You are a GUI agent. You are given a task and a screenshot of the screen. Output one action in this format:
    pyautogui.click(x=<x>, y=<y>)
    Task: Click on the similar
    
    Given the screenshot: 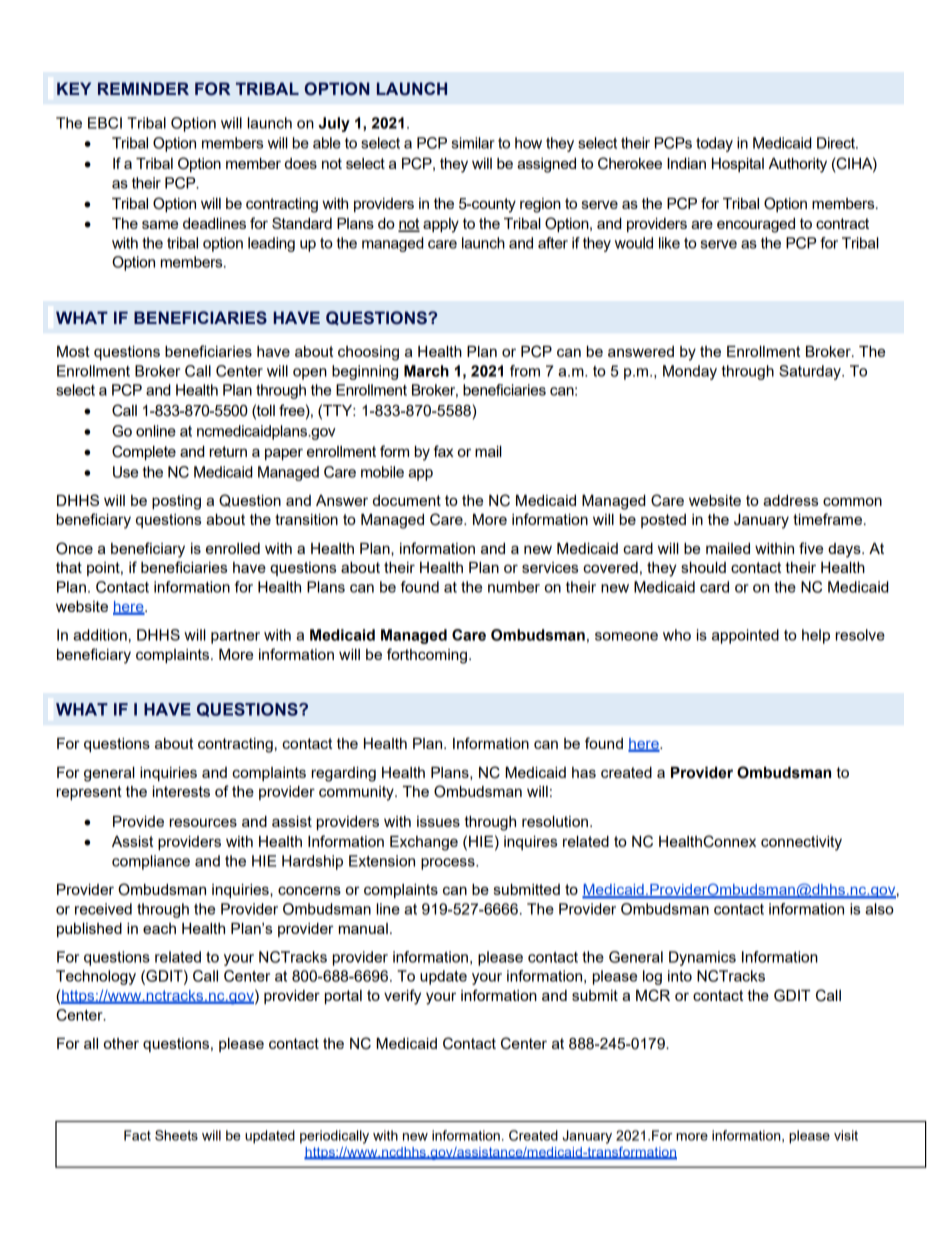 What is the action you would take?
    pyautogui.click(x=473, y=143)
